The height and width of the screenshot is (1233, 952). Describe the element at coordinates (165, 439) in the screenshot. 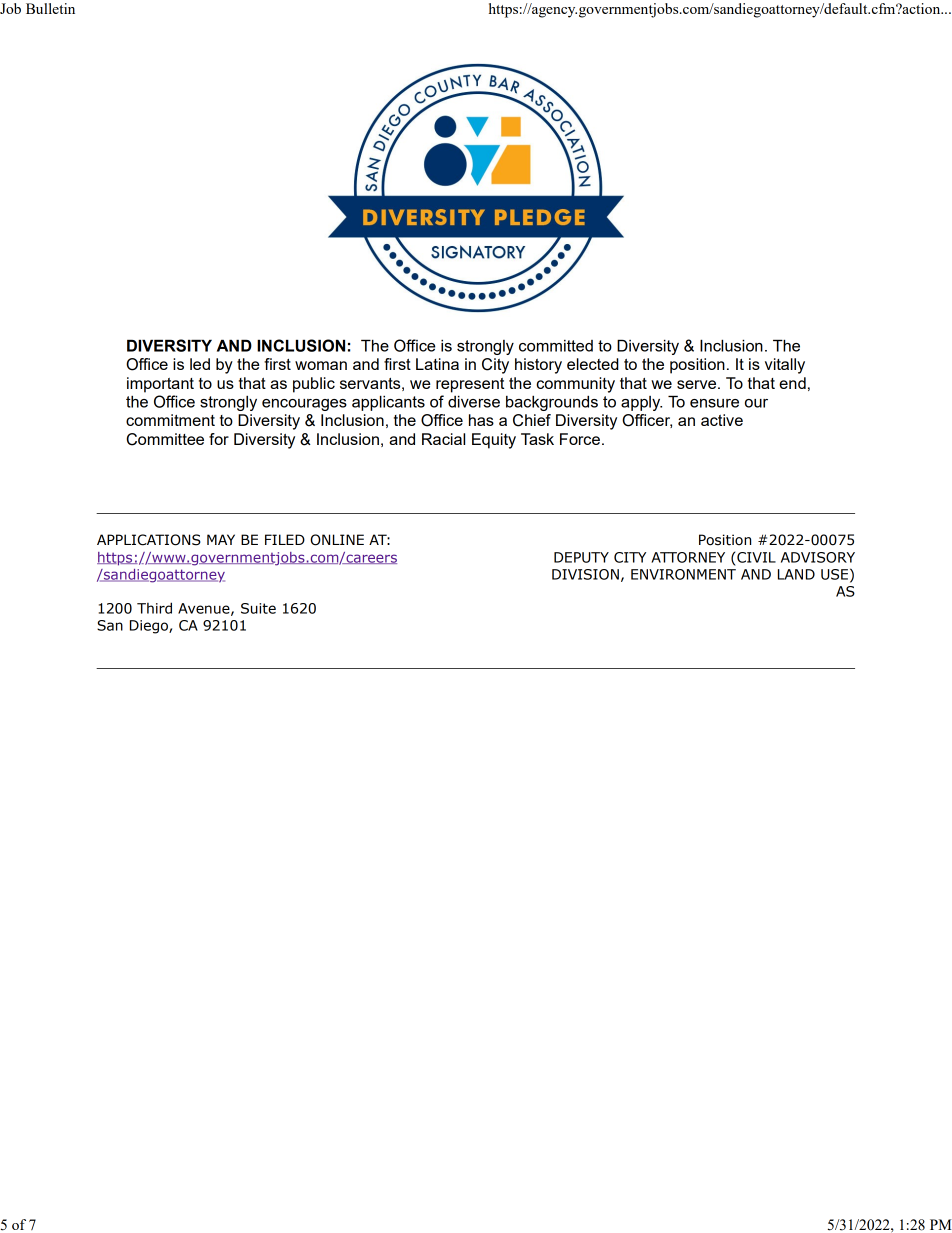

I see `Committee` at that location.
